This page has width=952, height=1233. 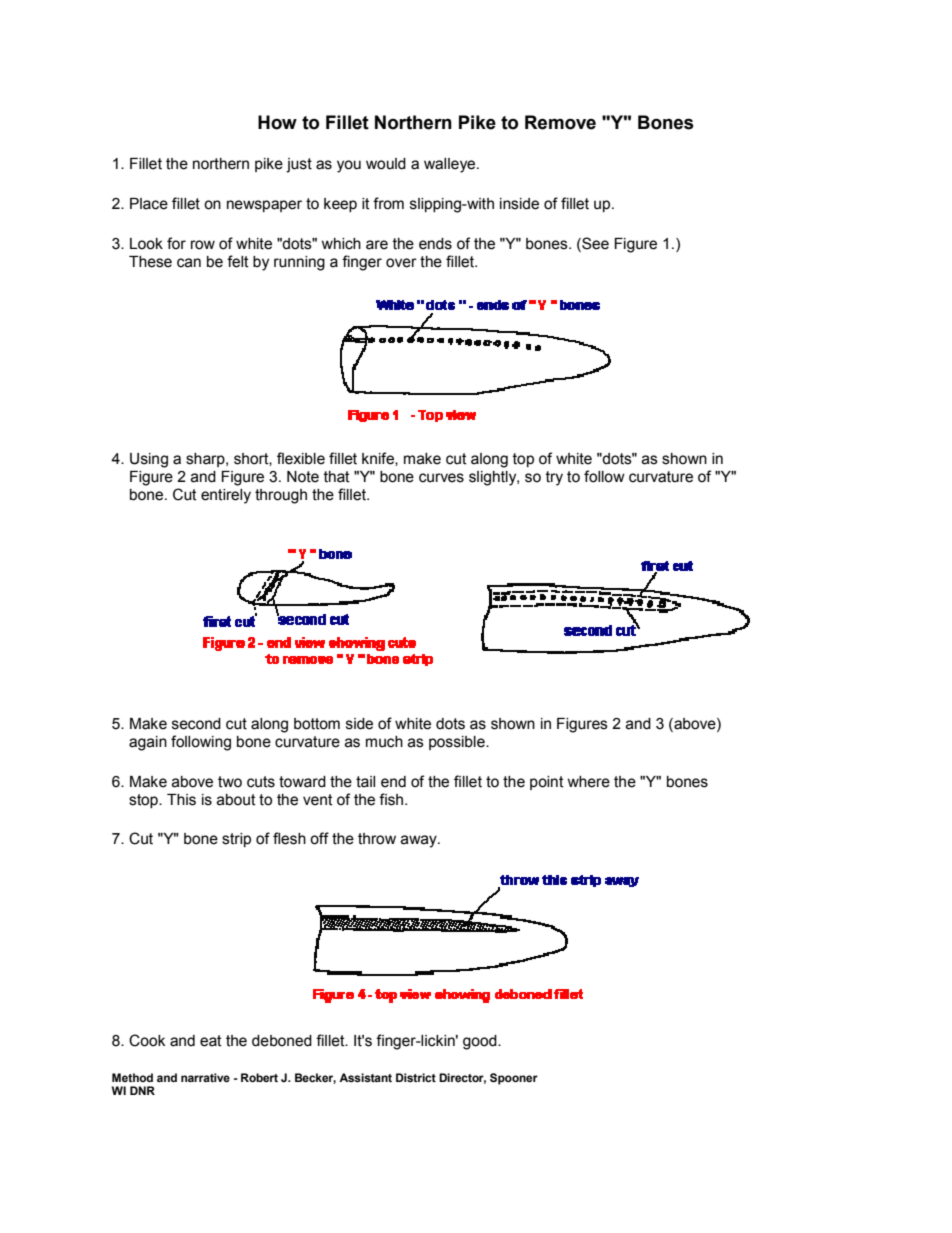 What do you see at coordinates (149, 204) in the page?
I see `Place` at bounding box center [149, 204].
